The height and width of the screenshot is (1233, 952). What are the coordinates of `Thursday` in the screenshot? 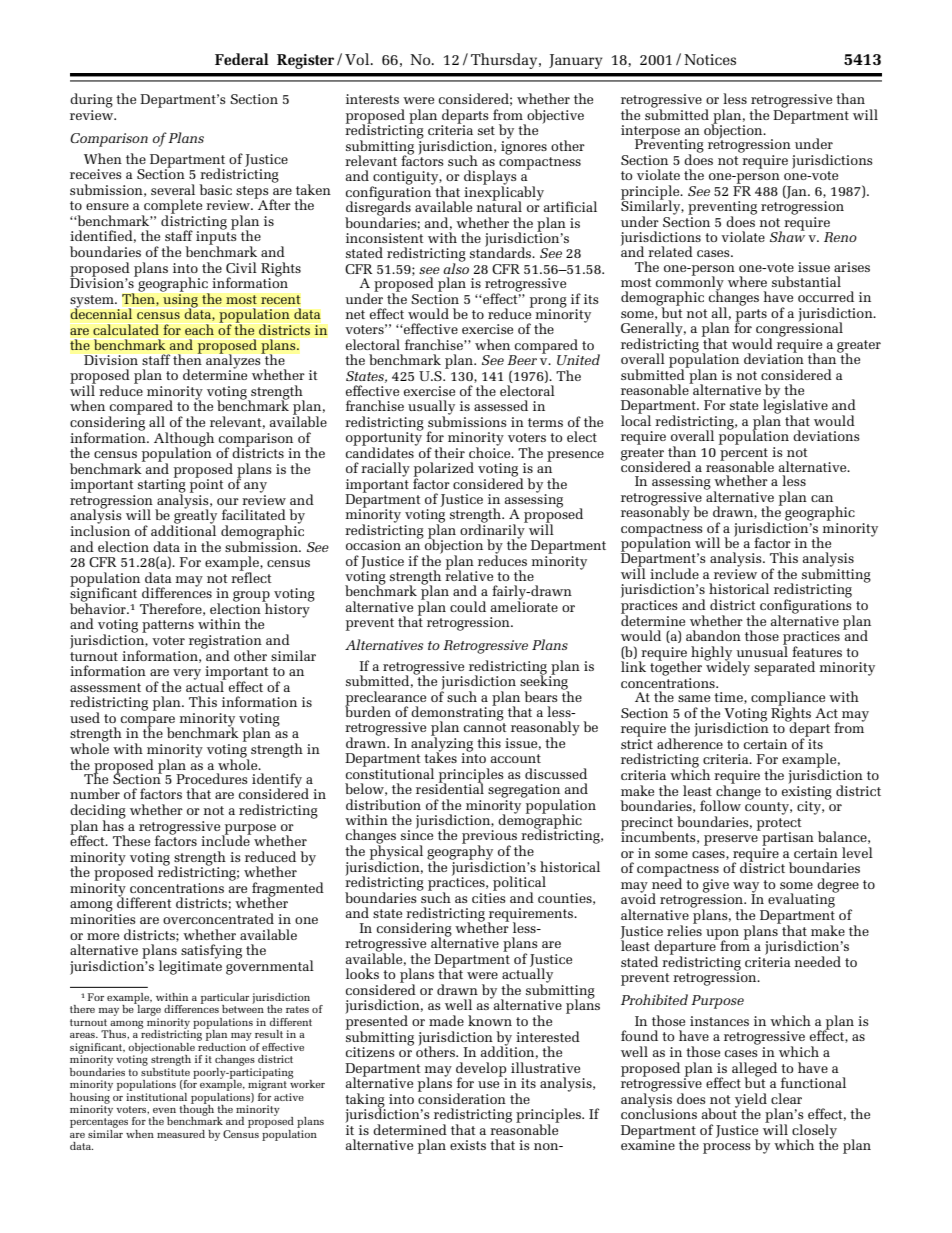 It's located at (505, 61).
